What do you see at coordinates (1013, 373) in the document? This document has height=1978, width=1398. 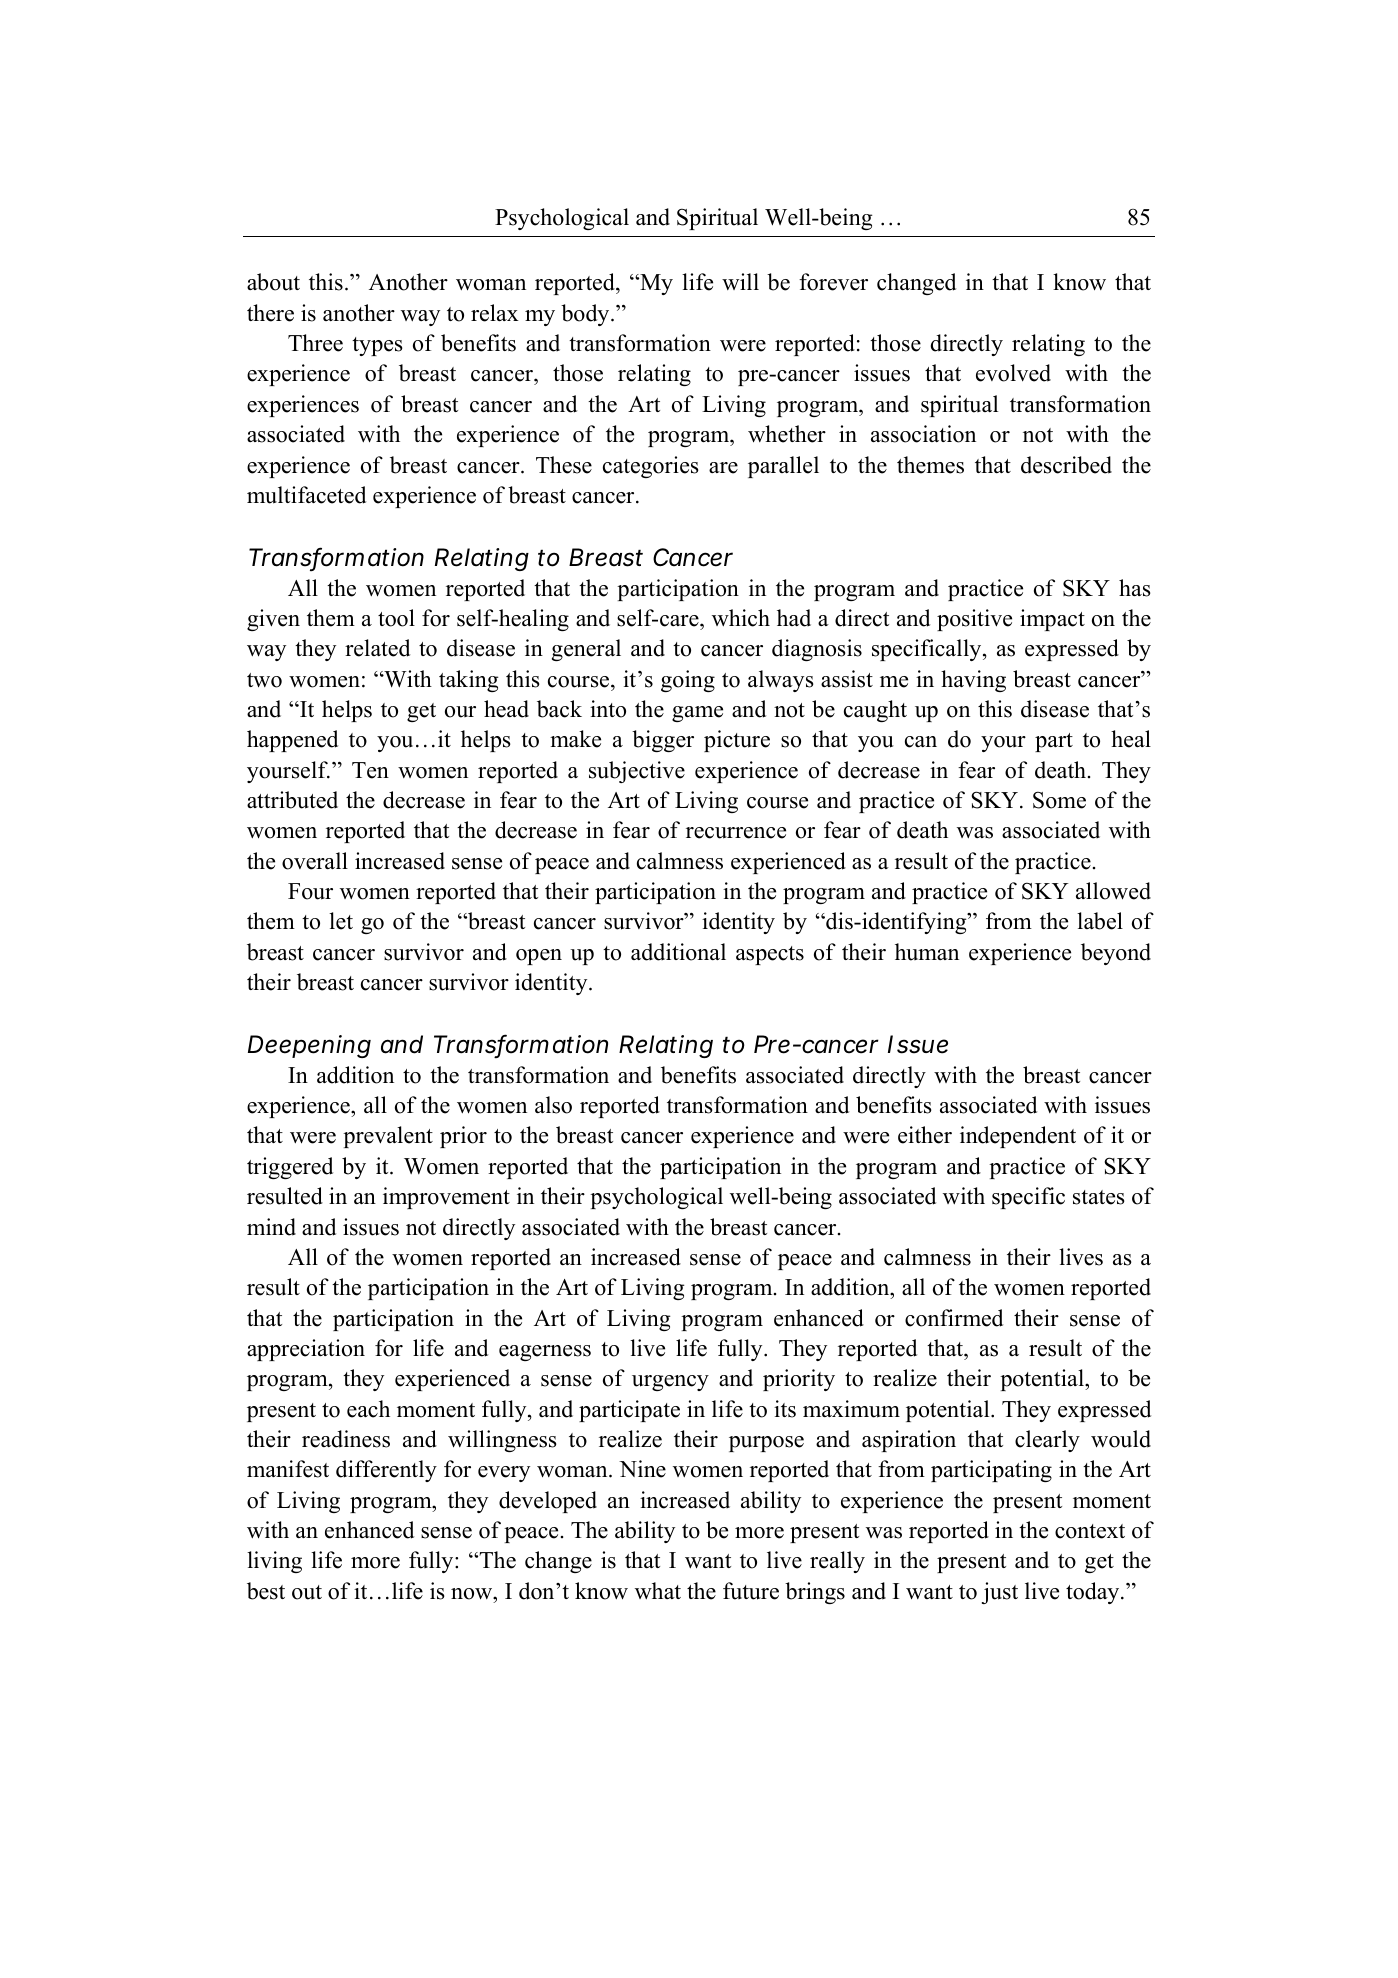 I see `evolved` at bounding box center [1013, 373].
